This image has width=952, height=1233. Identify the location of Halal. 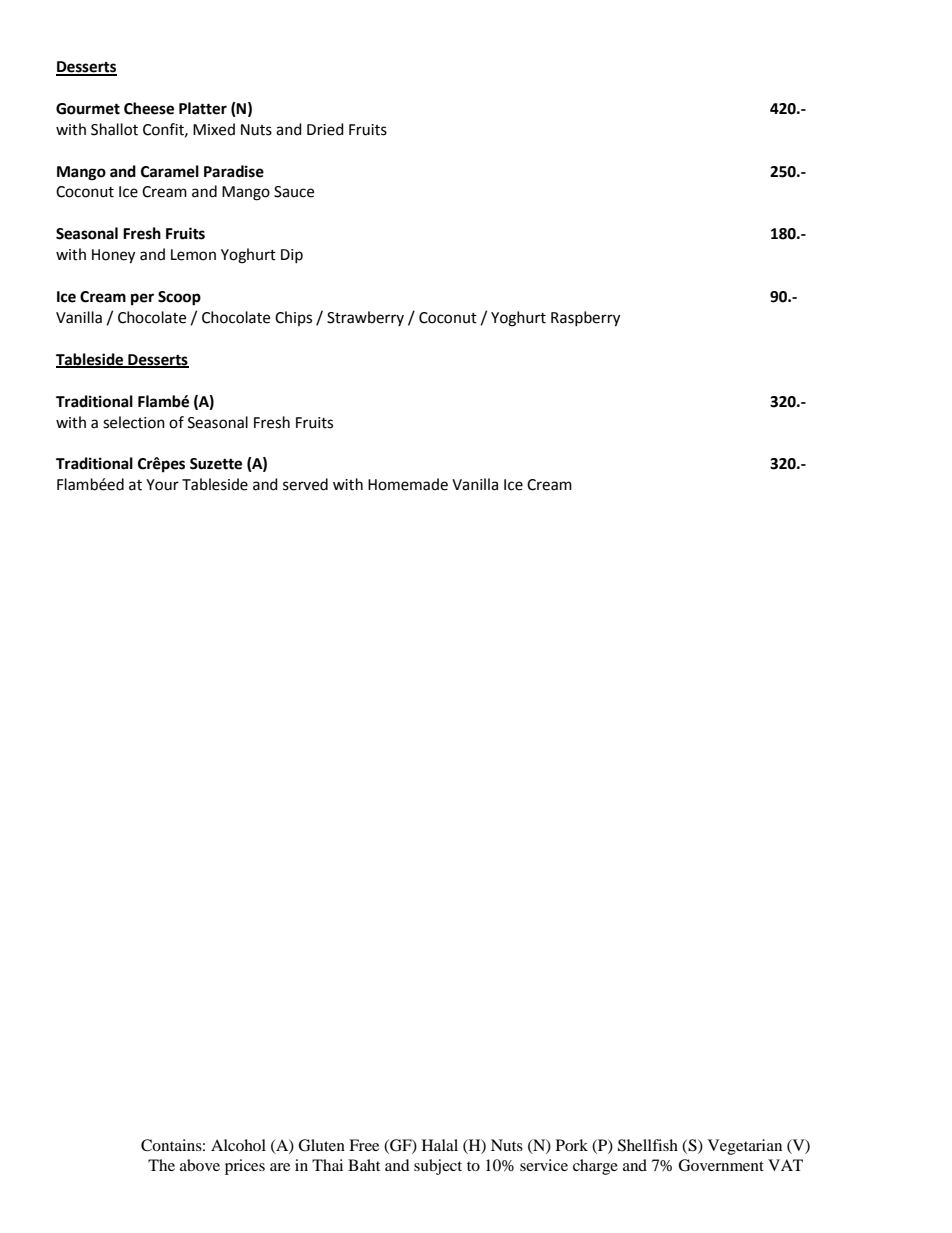
(440, 1145).
